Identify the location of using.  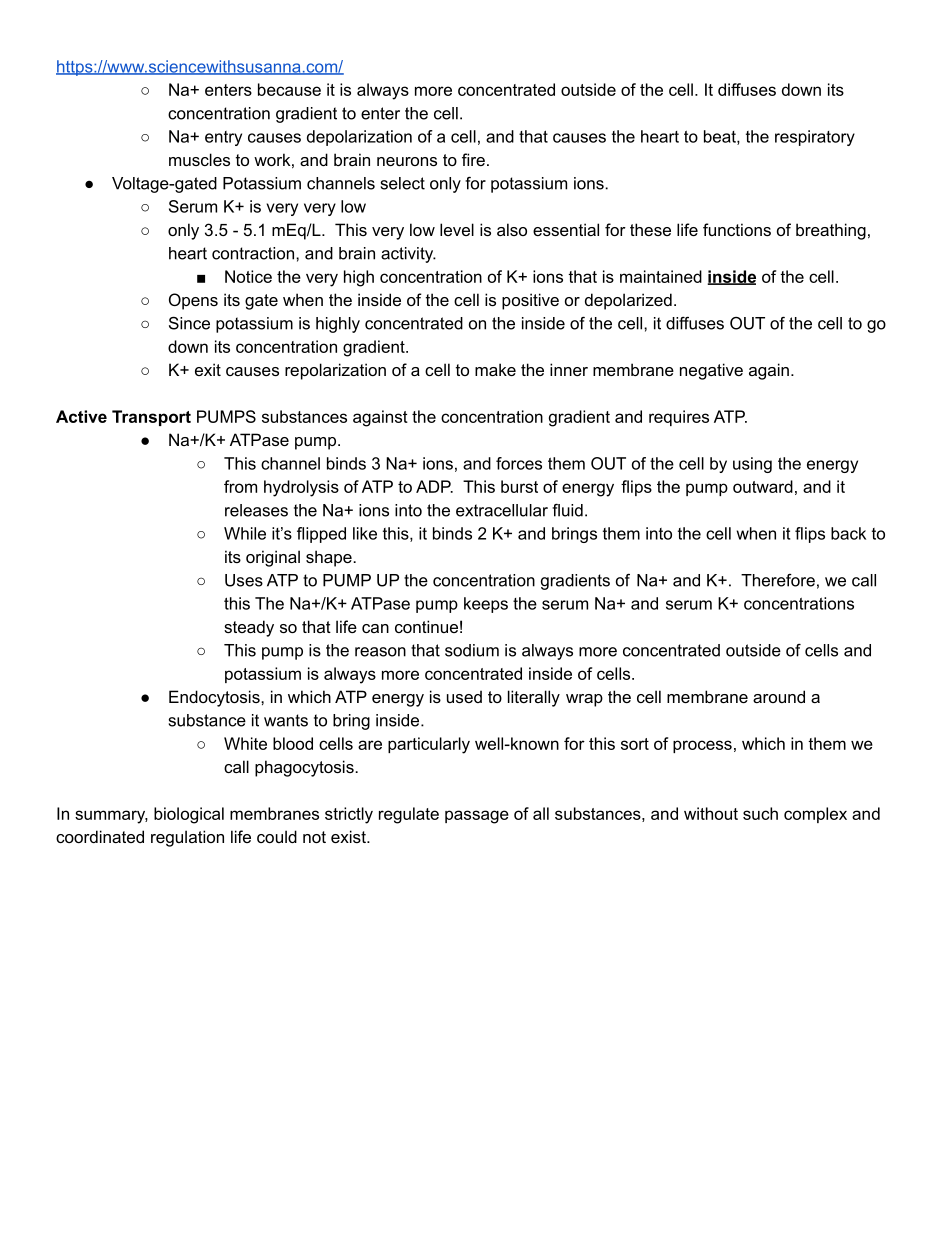
(752, 465).
